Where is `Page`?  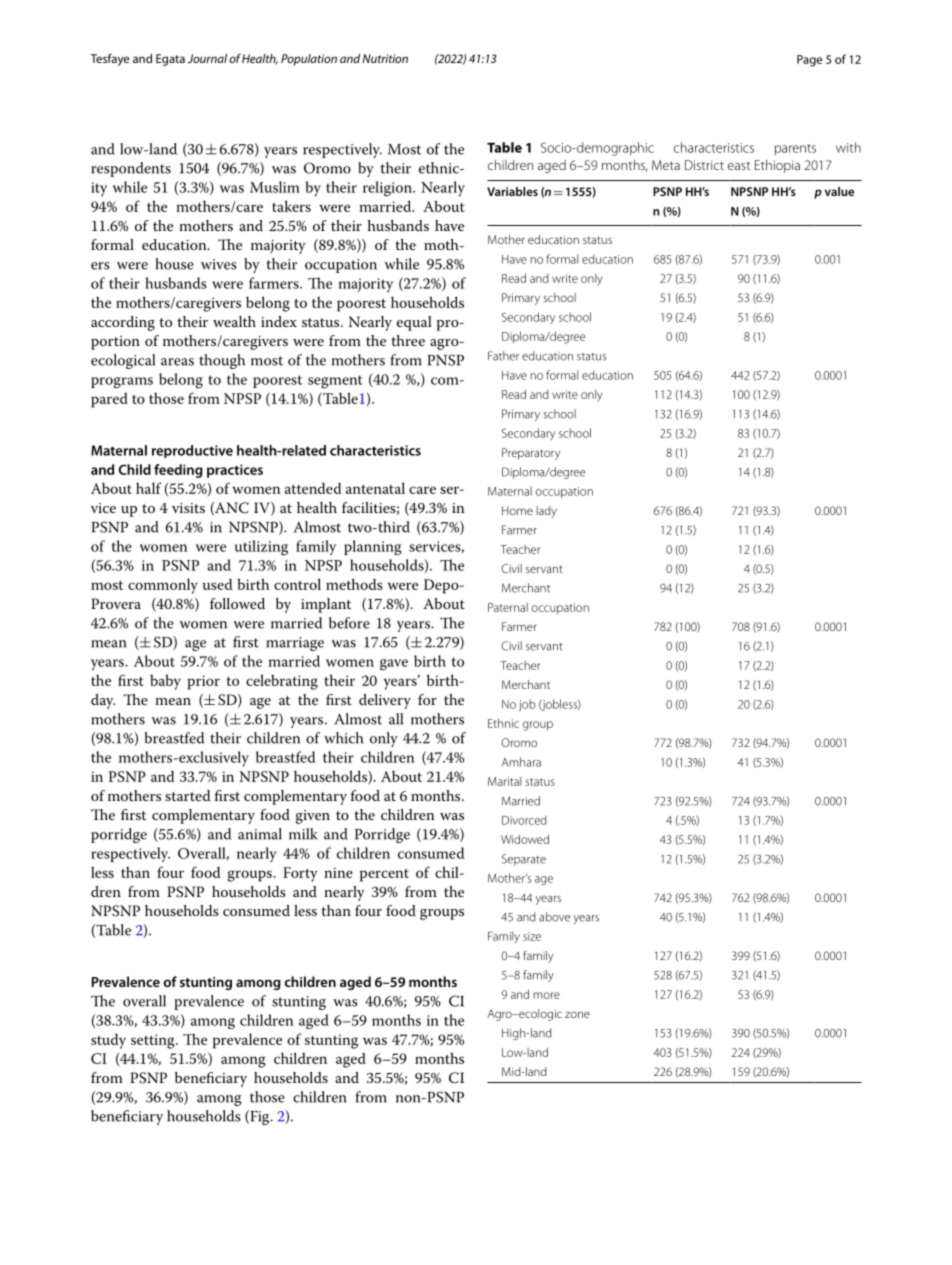 Page is located at coordinates (809, 61).
